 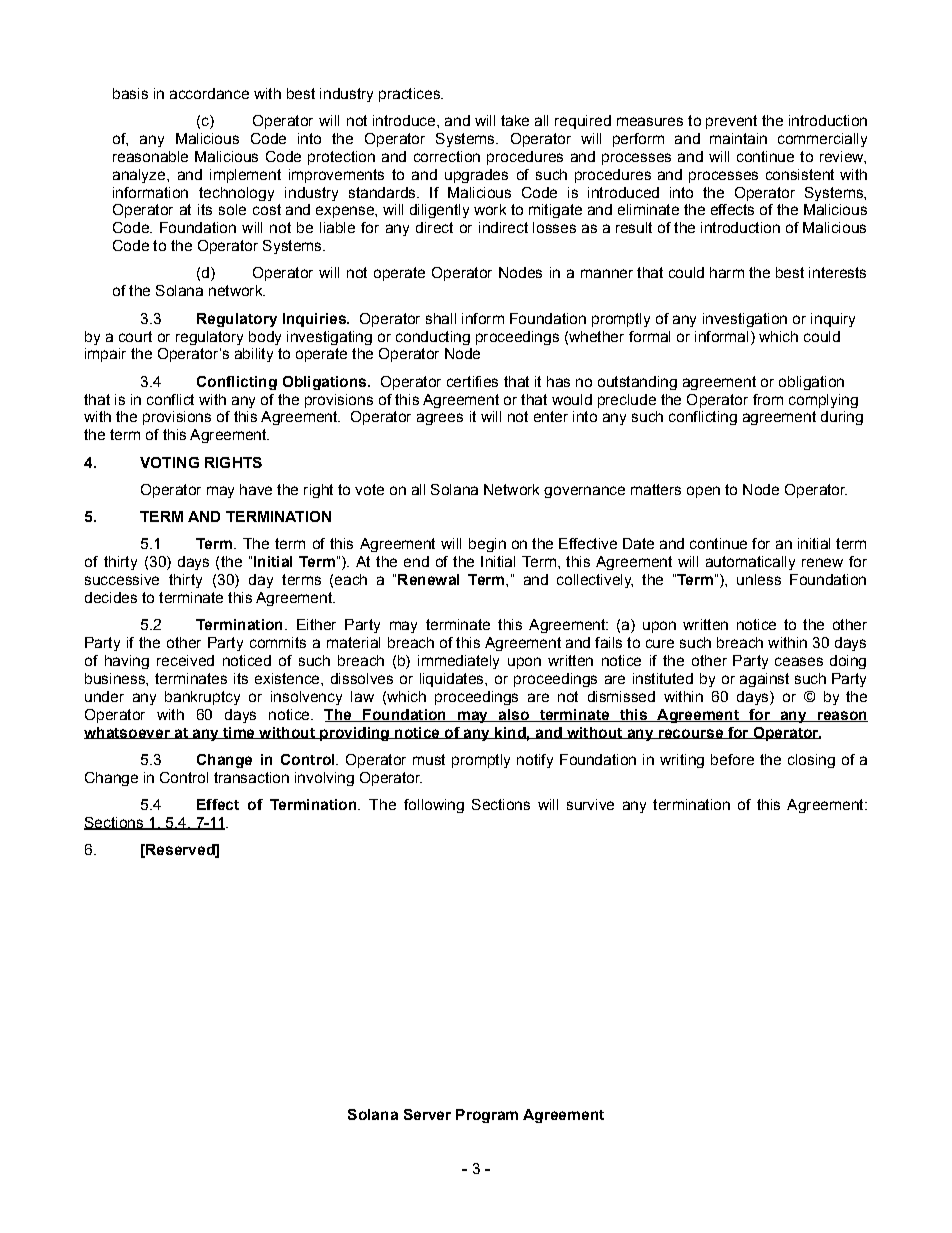 What do you see at coordinates (732, 759) in the image?
I see `before` at bounding box center [732, 759].
